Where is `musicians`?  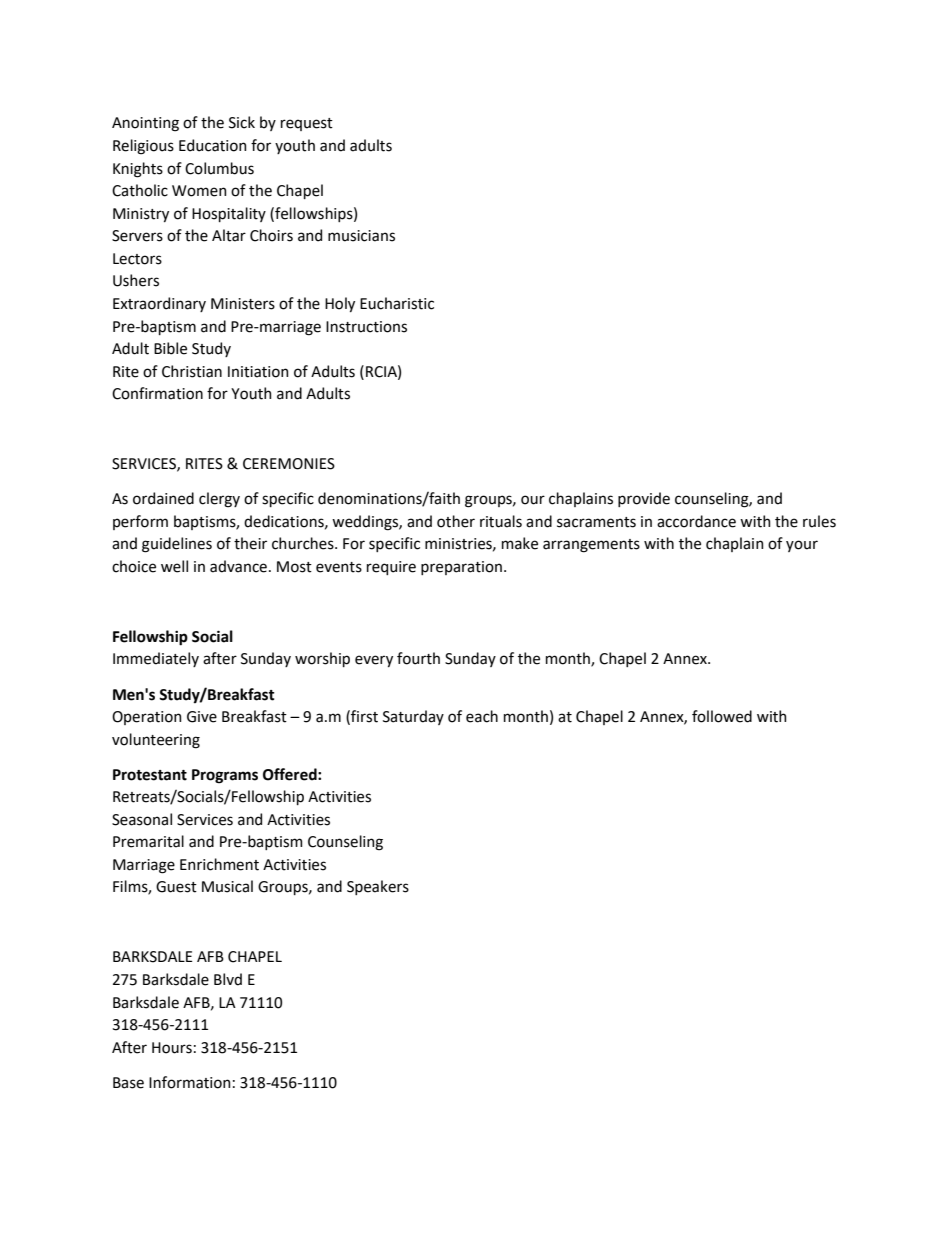 musicians is located at coordinates (361, 236).
